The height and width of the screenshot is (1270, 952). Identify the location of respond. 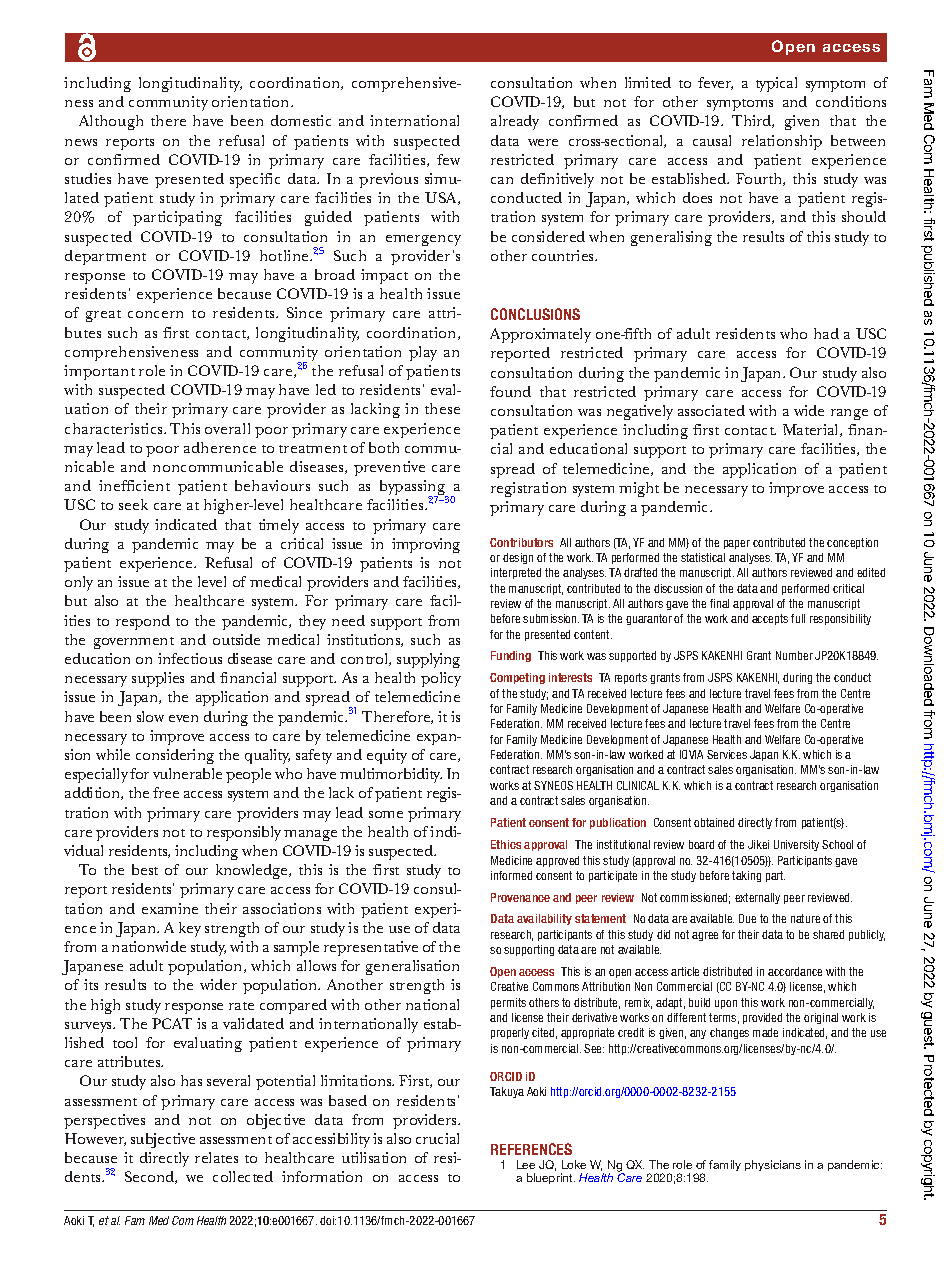
(143, 622).
